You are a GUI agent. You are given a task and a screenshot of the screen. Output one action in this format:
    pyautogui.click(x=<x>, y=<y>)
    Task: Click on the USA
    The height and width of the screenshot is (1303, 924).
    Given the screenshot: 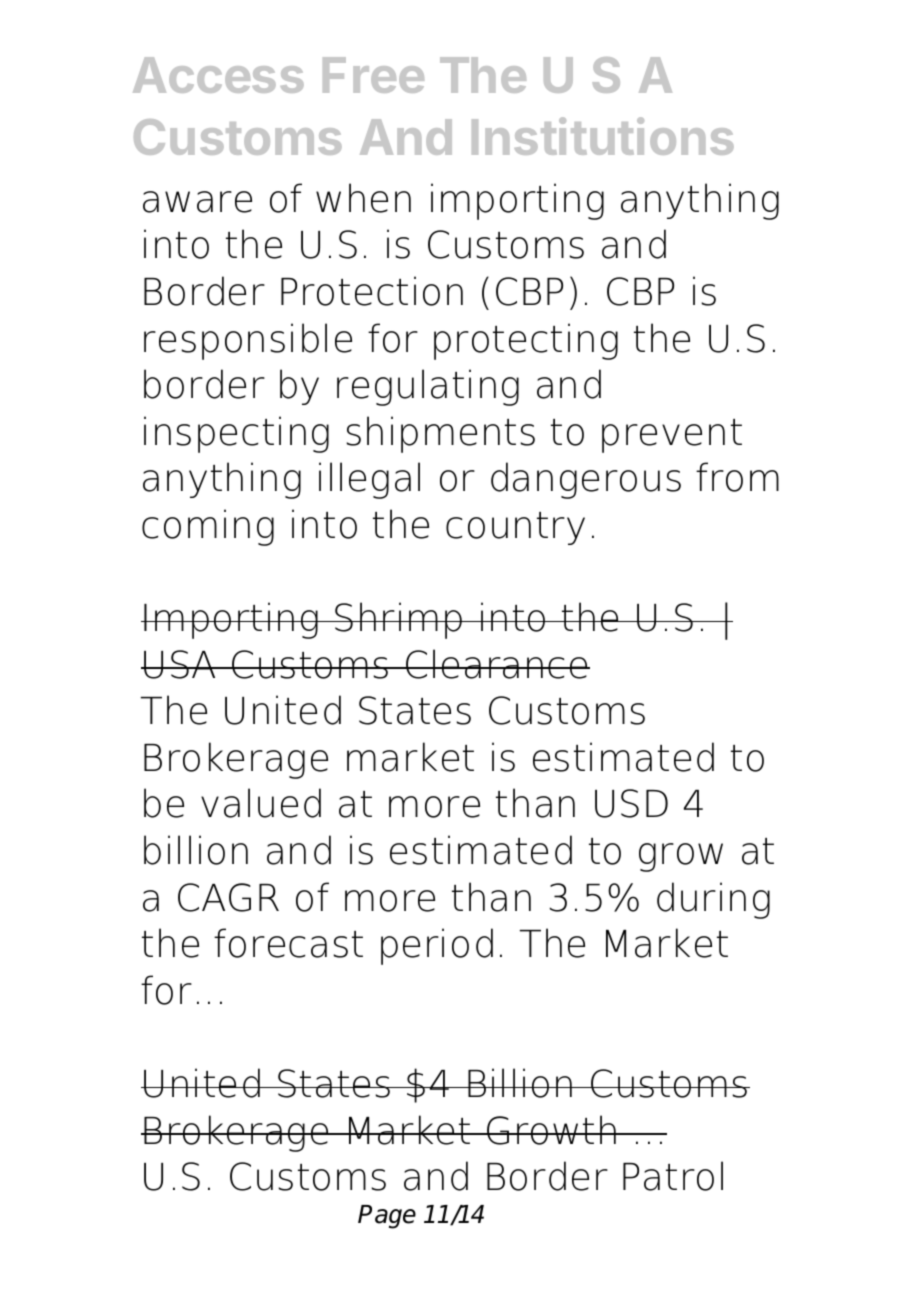 What is the action you would take?
    pyautogui.click(x=180, y=664)
